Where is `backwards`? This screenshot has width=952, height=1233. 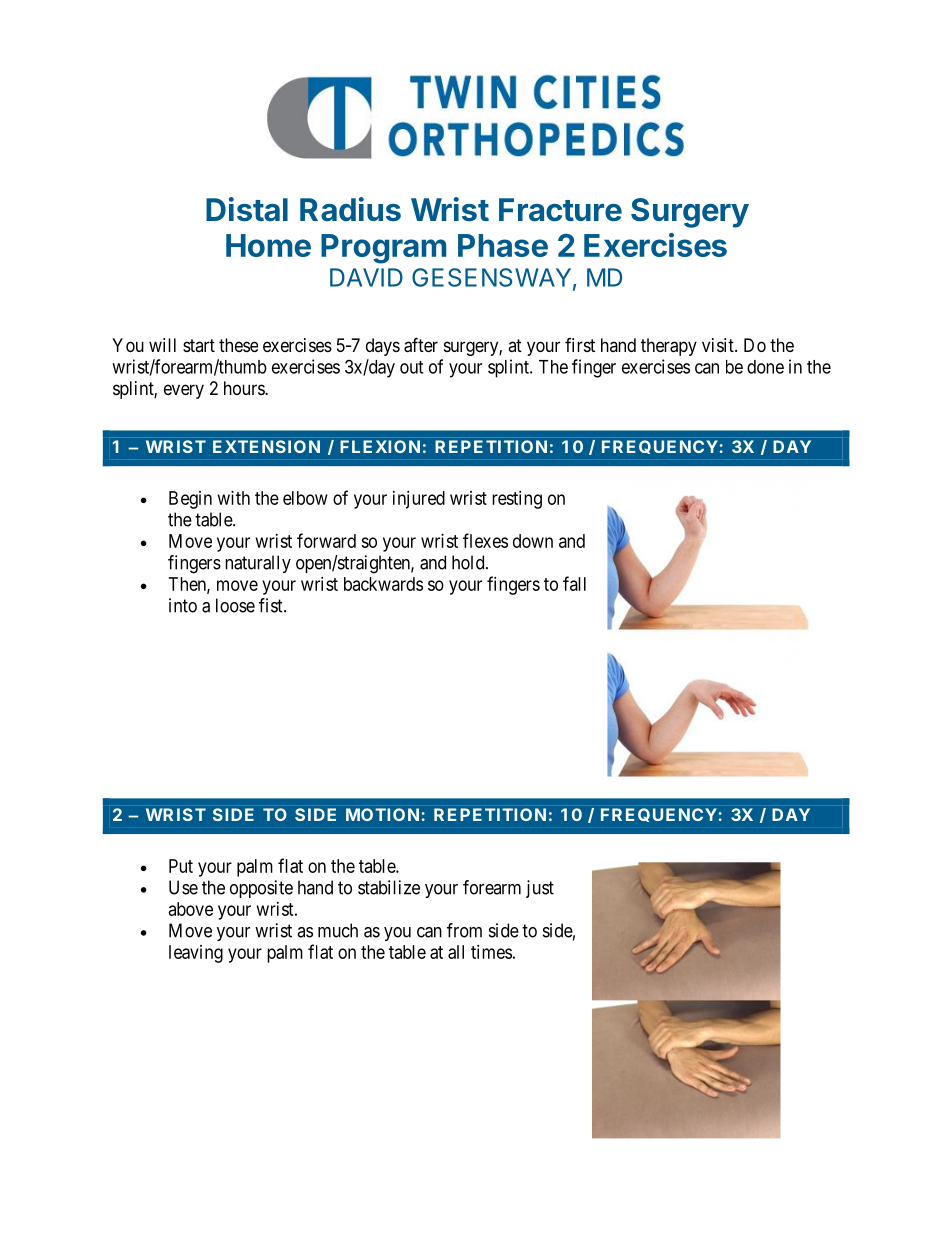
backwards is located at coordinates (383, 584).
